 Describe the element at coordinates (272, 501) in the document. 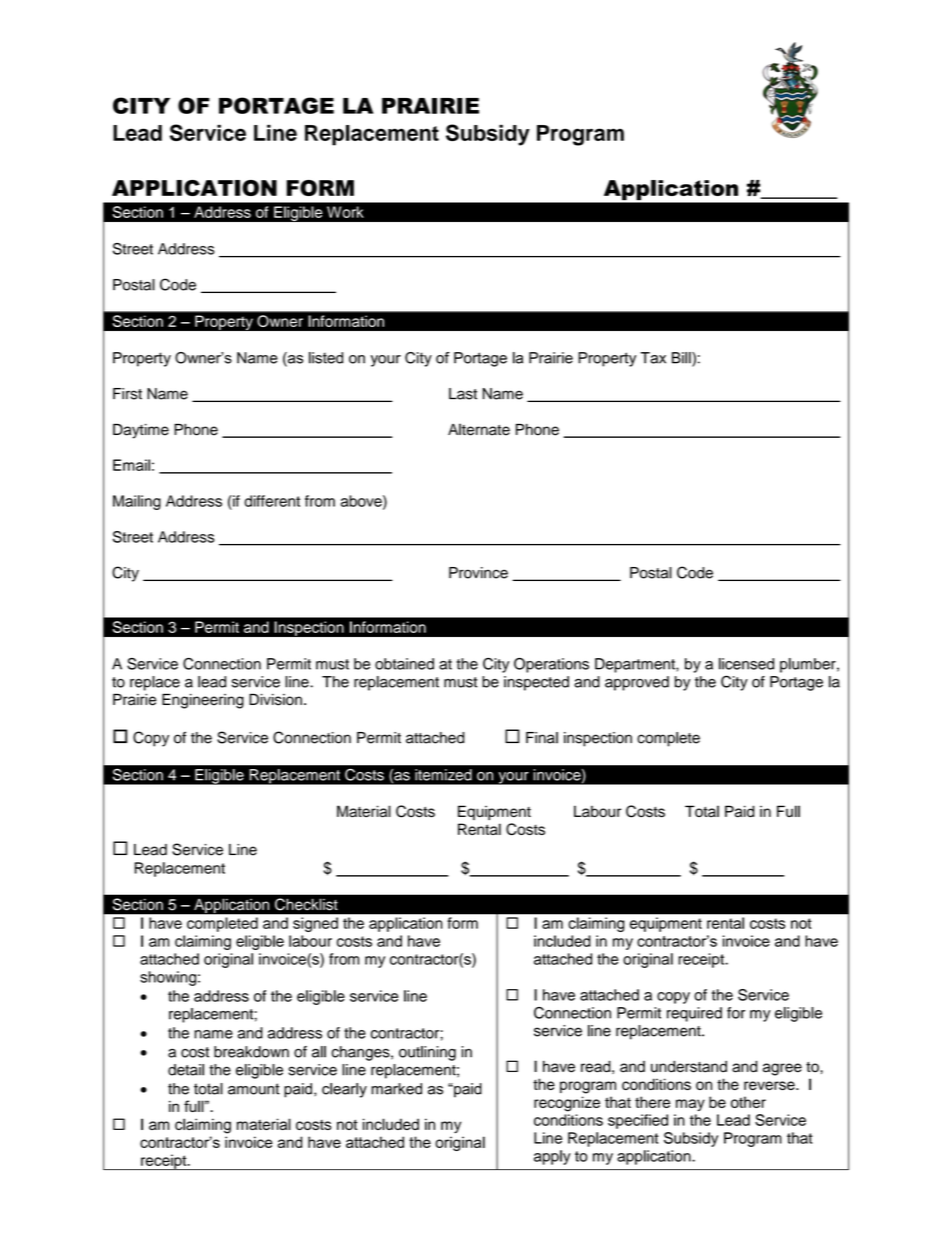

I see `different` at that location.
